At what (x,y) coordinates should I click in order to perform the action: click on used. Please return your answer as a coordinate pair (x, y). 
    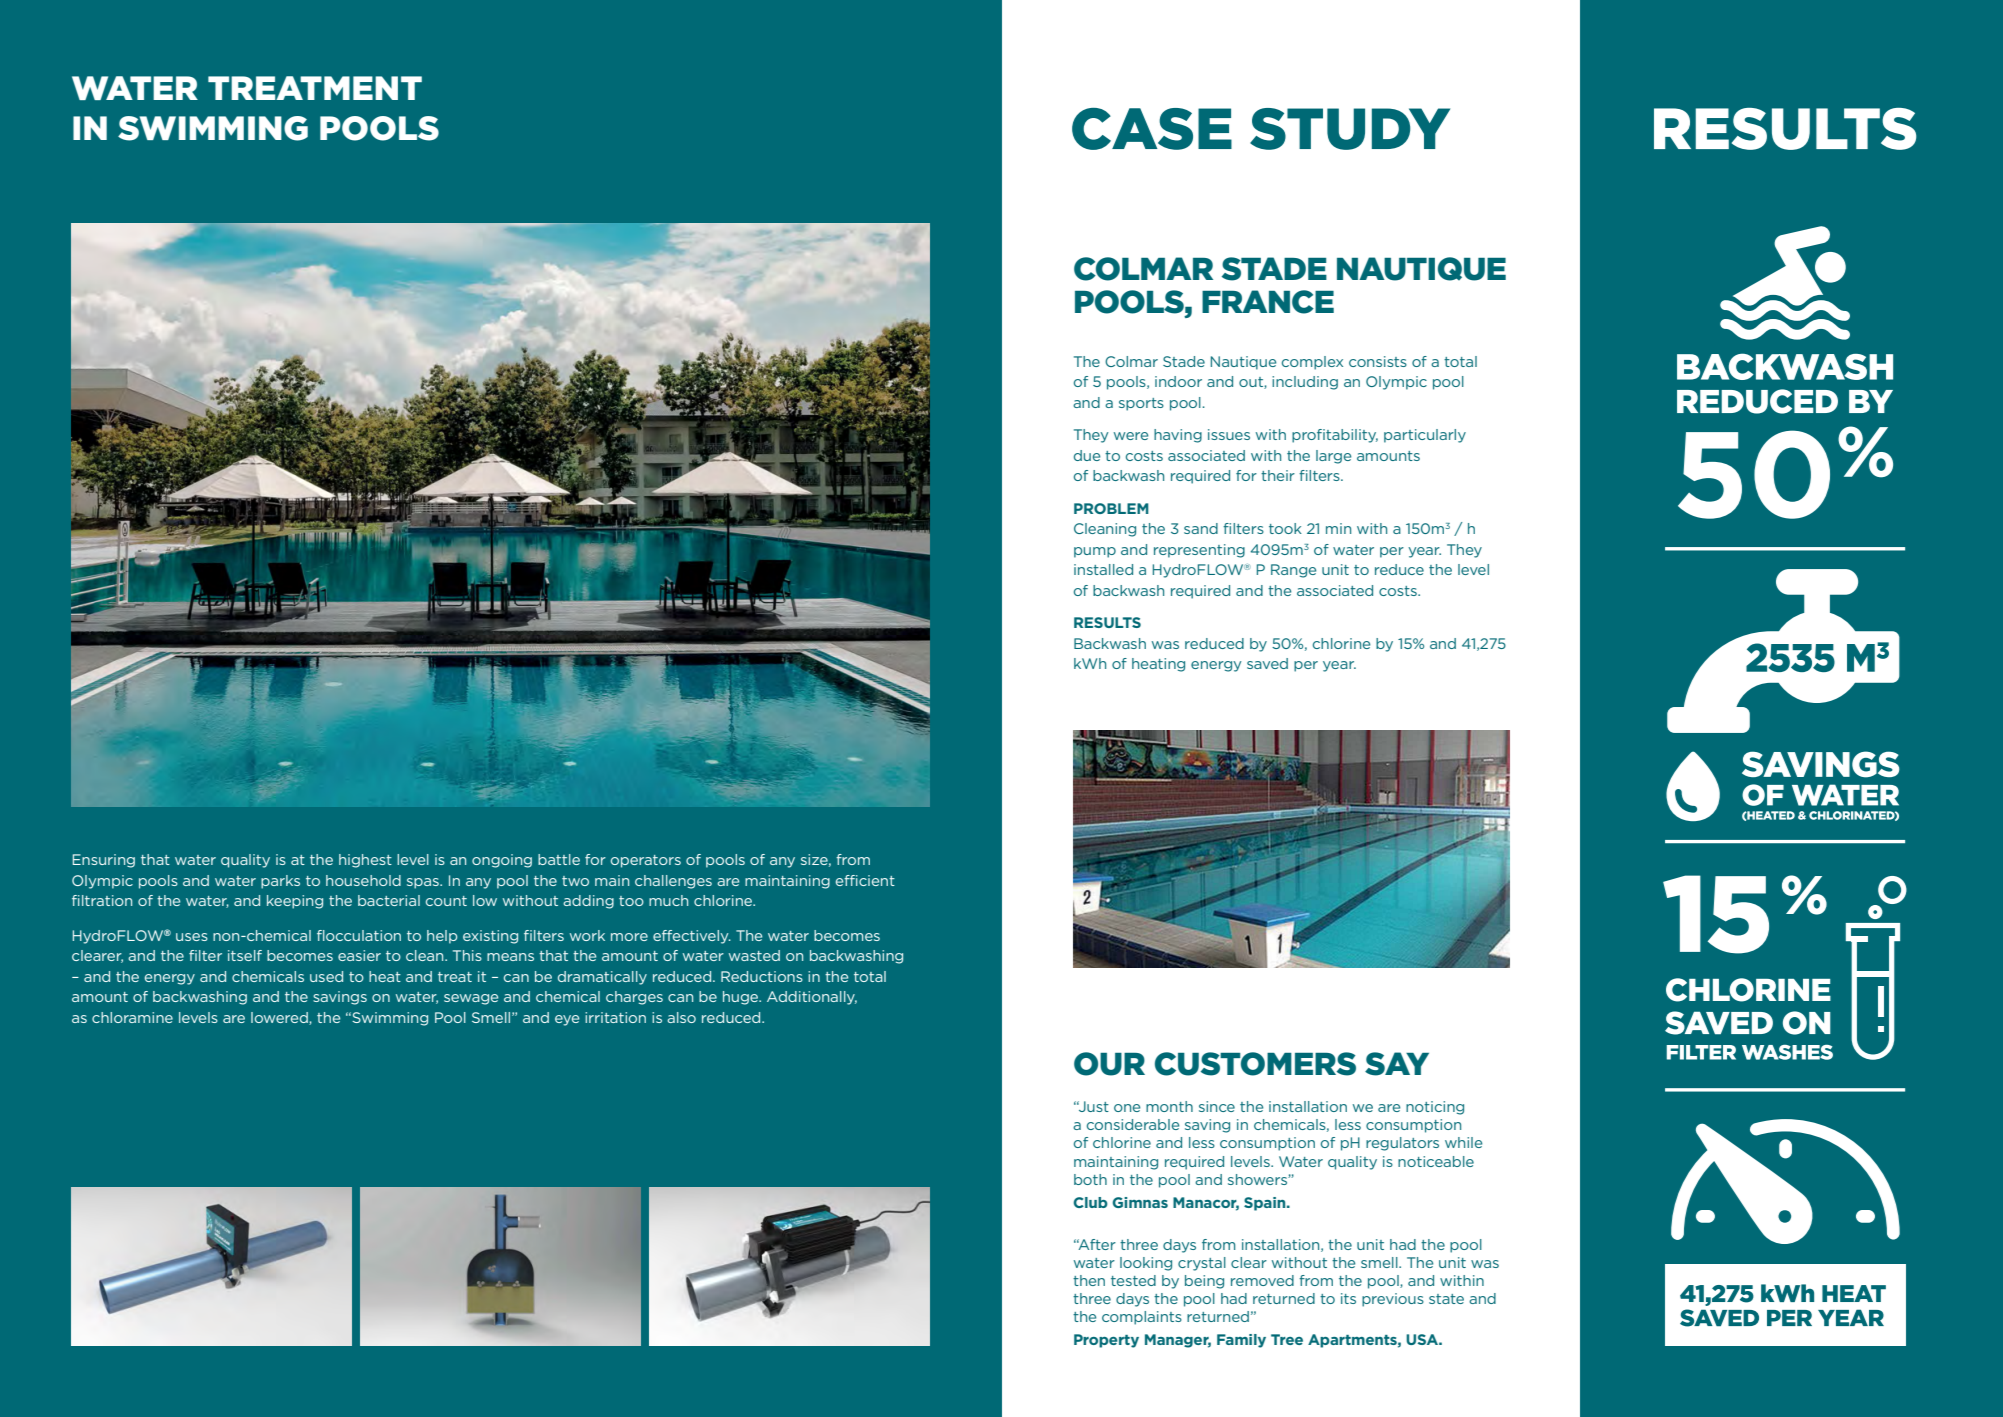
    Looking at the image, I should click on (326, 976).
